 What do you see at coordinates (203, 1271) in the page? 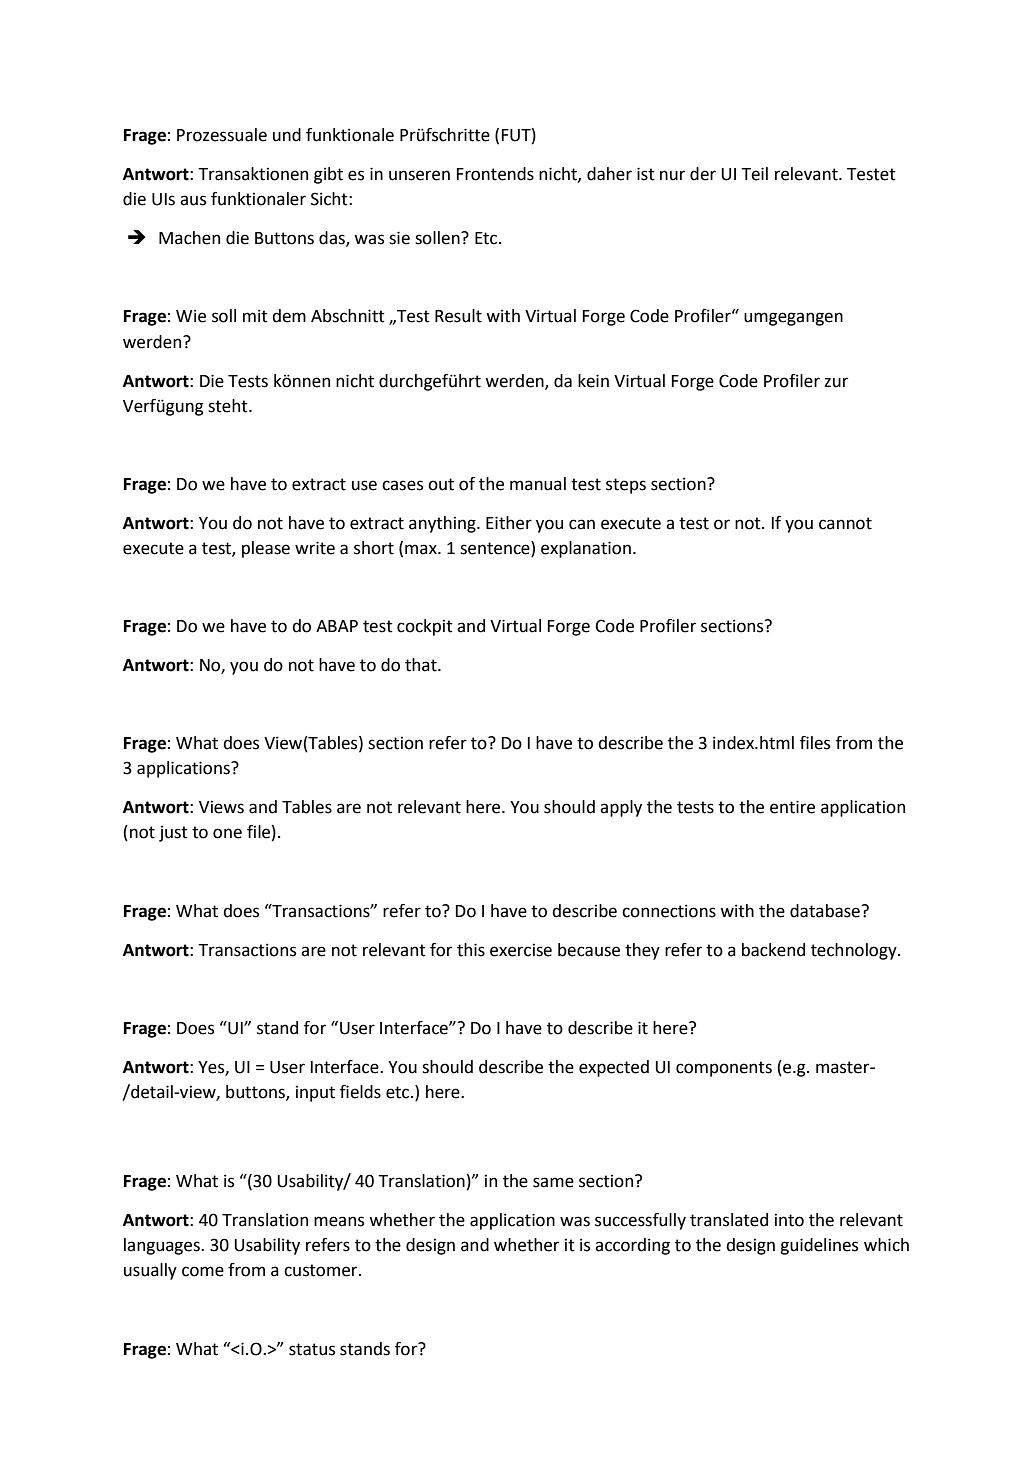
I see `come` at bounding box center [203, 1271].
